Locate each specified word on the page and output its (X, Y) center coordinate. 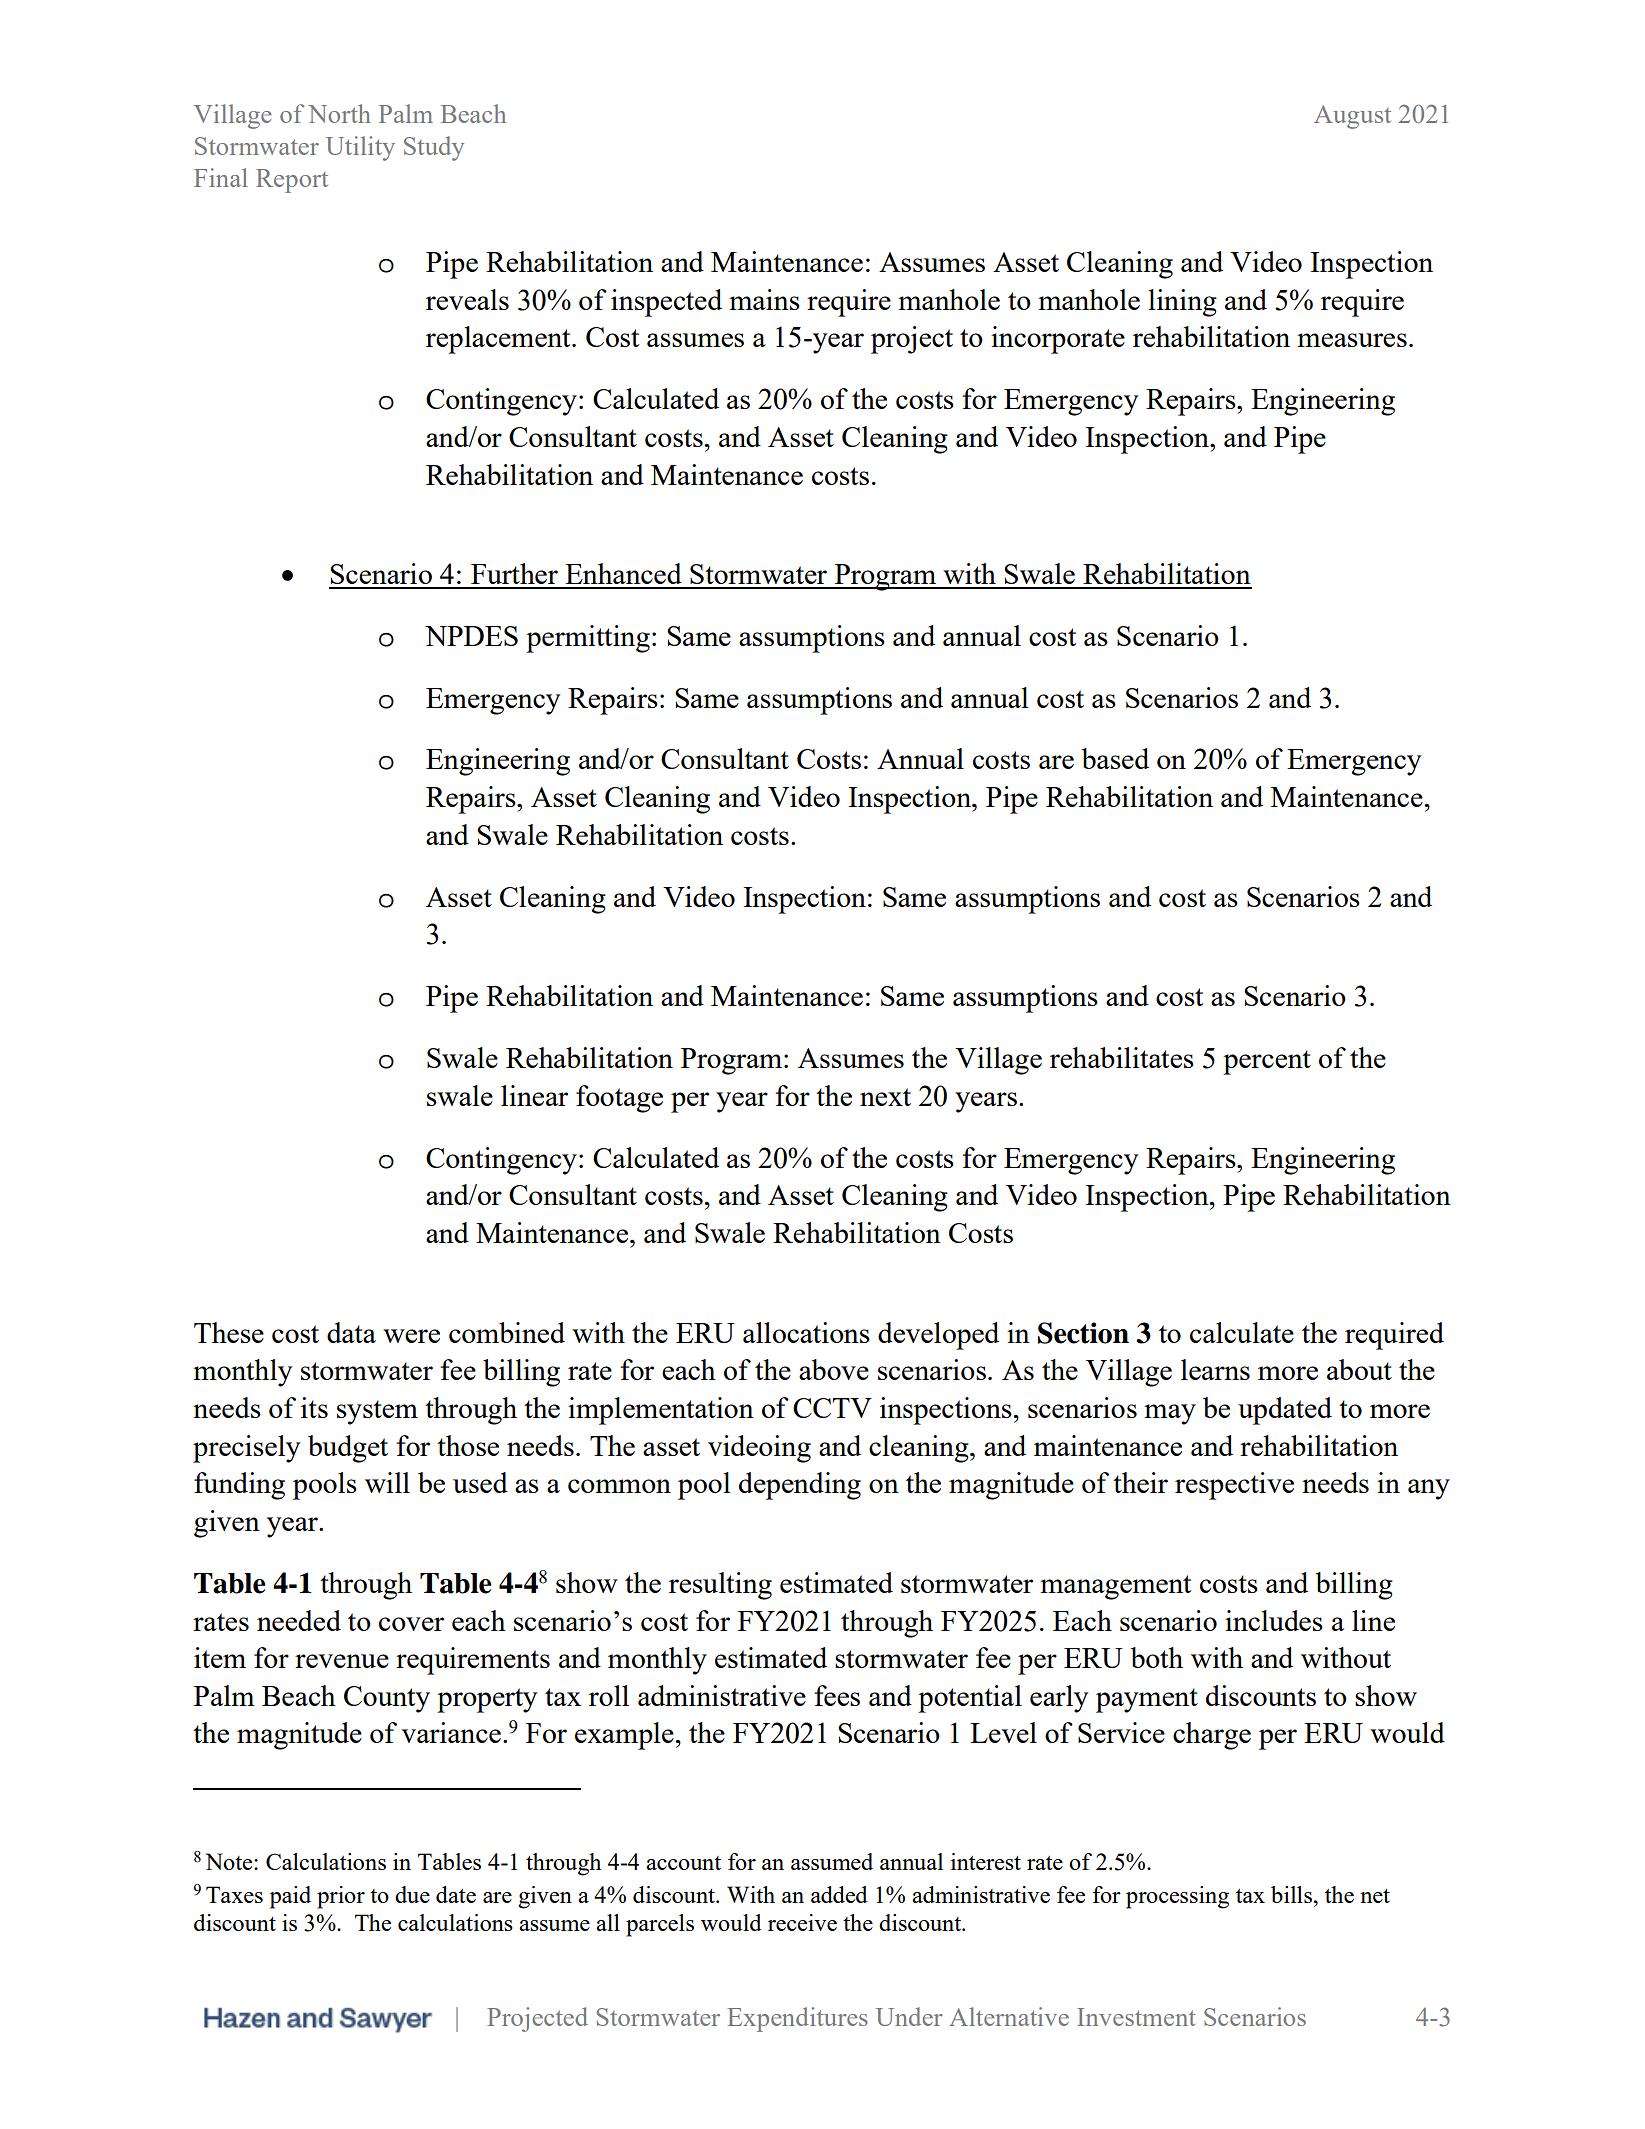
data (351, 1332)
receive (802, 1922)
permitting (588, 639)
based (1115, 758)
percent (1267, 1062)
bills (1291, 1894)
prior (341, 1897)
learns (1215, 1369)
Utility (360, 148)
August (1352, 117)
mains (764, 299)
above (834, 1369)
